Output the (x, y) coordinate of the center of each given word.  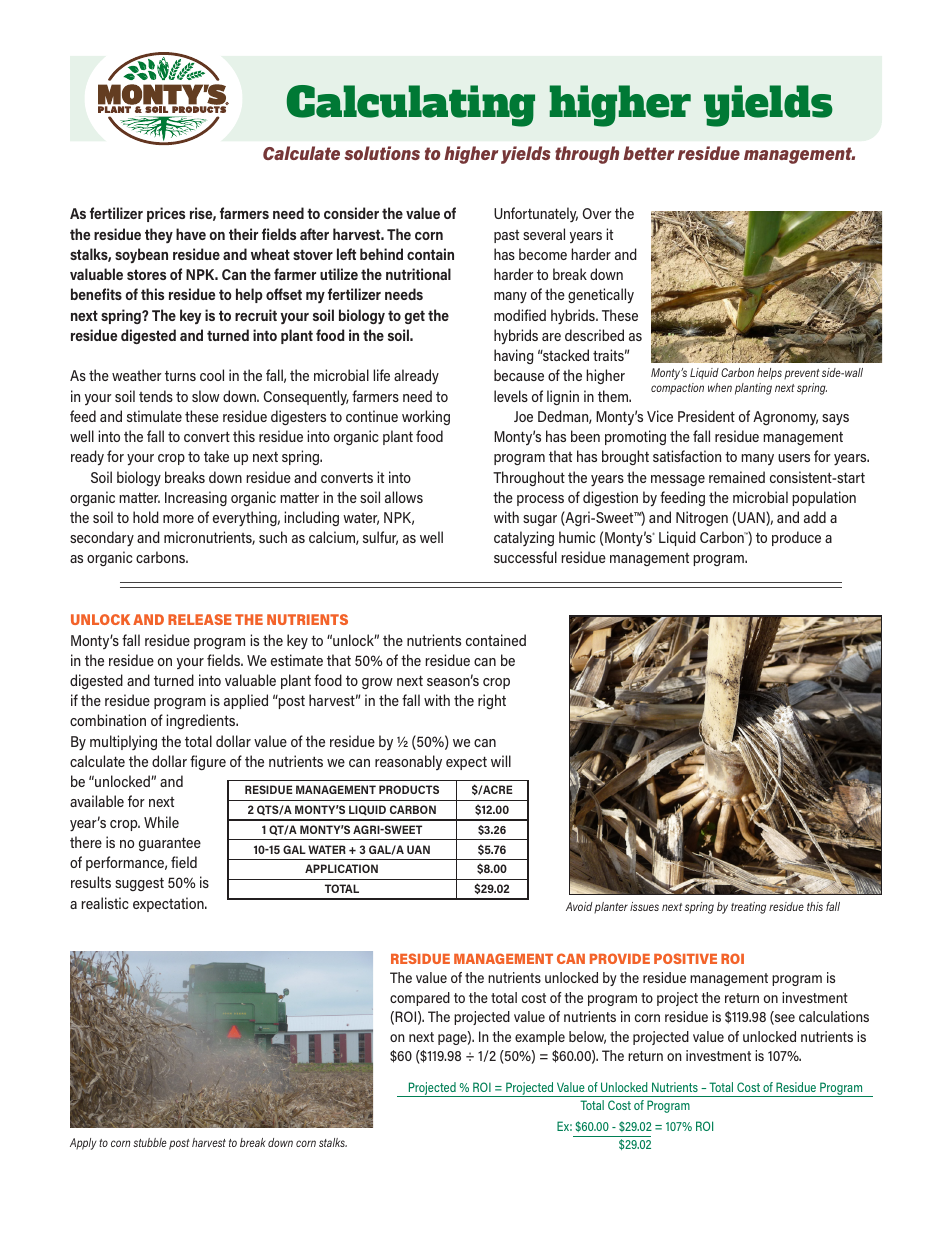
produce (796, 538)
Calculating (411, 106)
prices (166, 214)
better (649, 153)
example (540, 1038)
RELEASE (200, 619)
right (492, 701)
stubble (150, 1142)
